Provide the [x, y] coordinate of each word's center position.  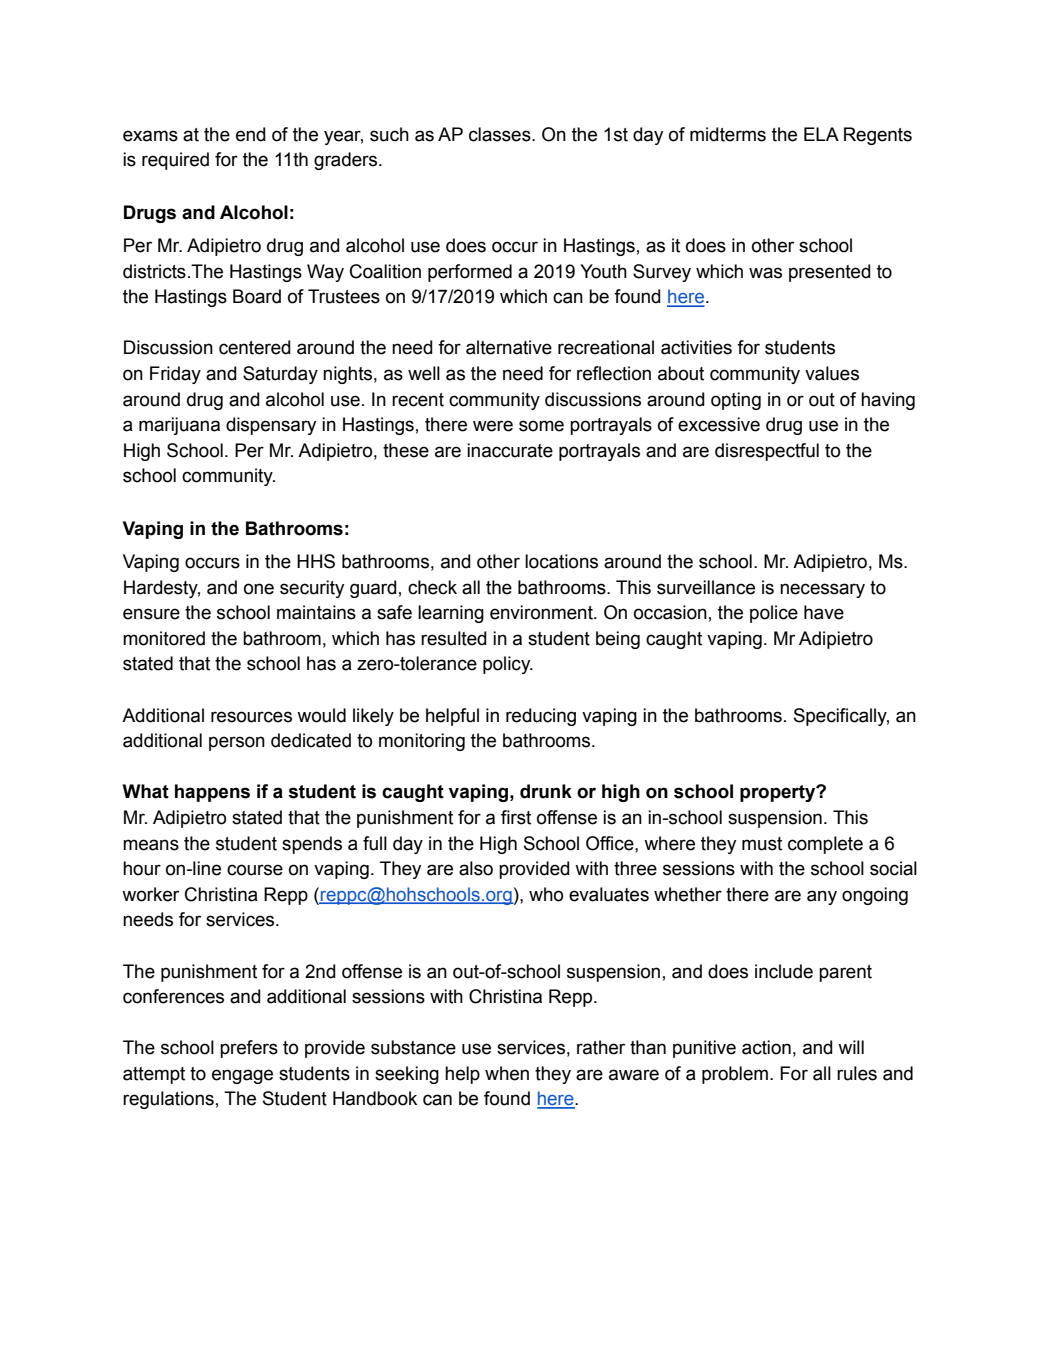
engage [242, 1076]
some [541, 426]
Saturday [280, 375]
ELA [821, 134]
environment [542, 612]
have [824, 612]
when [507, 1073]
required [175, 161]
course [255, 870]
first [516, 817]
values [832, 373]
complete [825, 845]
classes [501, 134]
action [766, 1047]
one [259, 589]
